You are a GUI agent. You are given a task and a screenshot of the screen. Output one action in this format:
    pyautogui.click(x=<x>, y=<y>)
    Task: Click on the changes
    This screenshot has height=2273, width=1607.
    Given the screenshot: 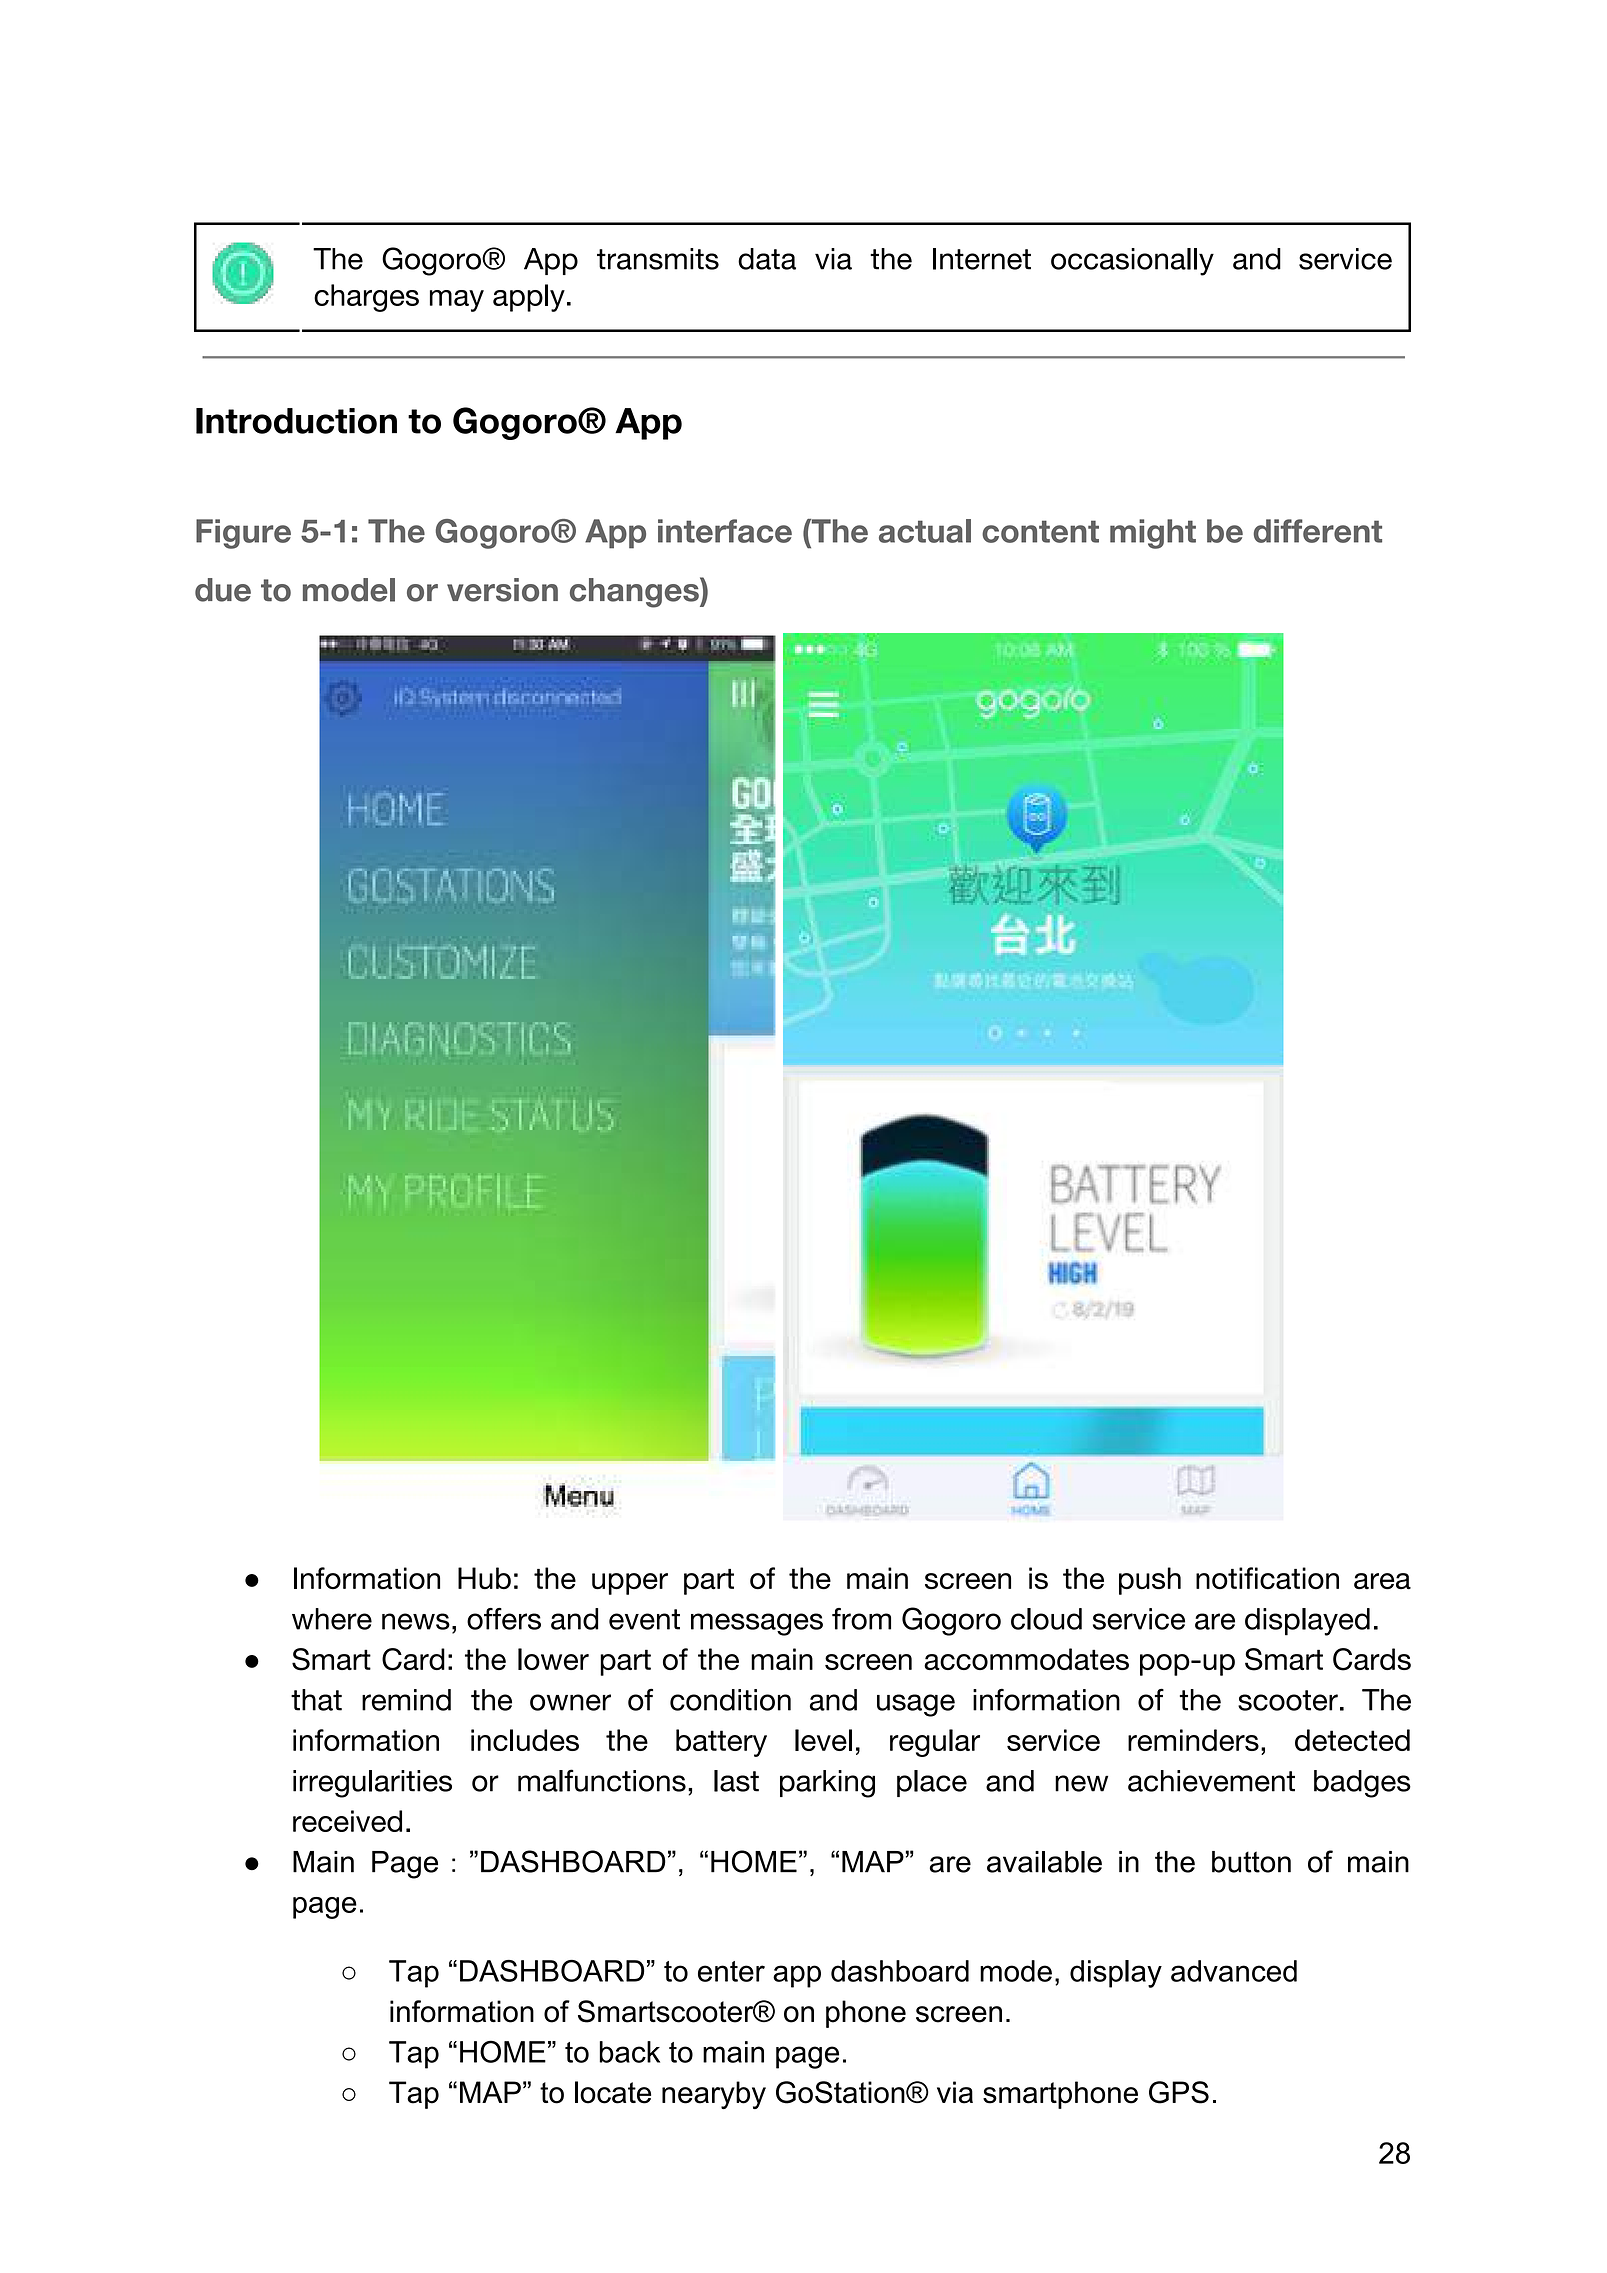 What is the action you would take?
    pyautogui.click(x=635, y=592)
